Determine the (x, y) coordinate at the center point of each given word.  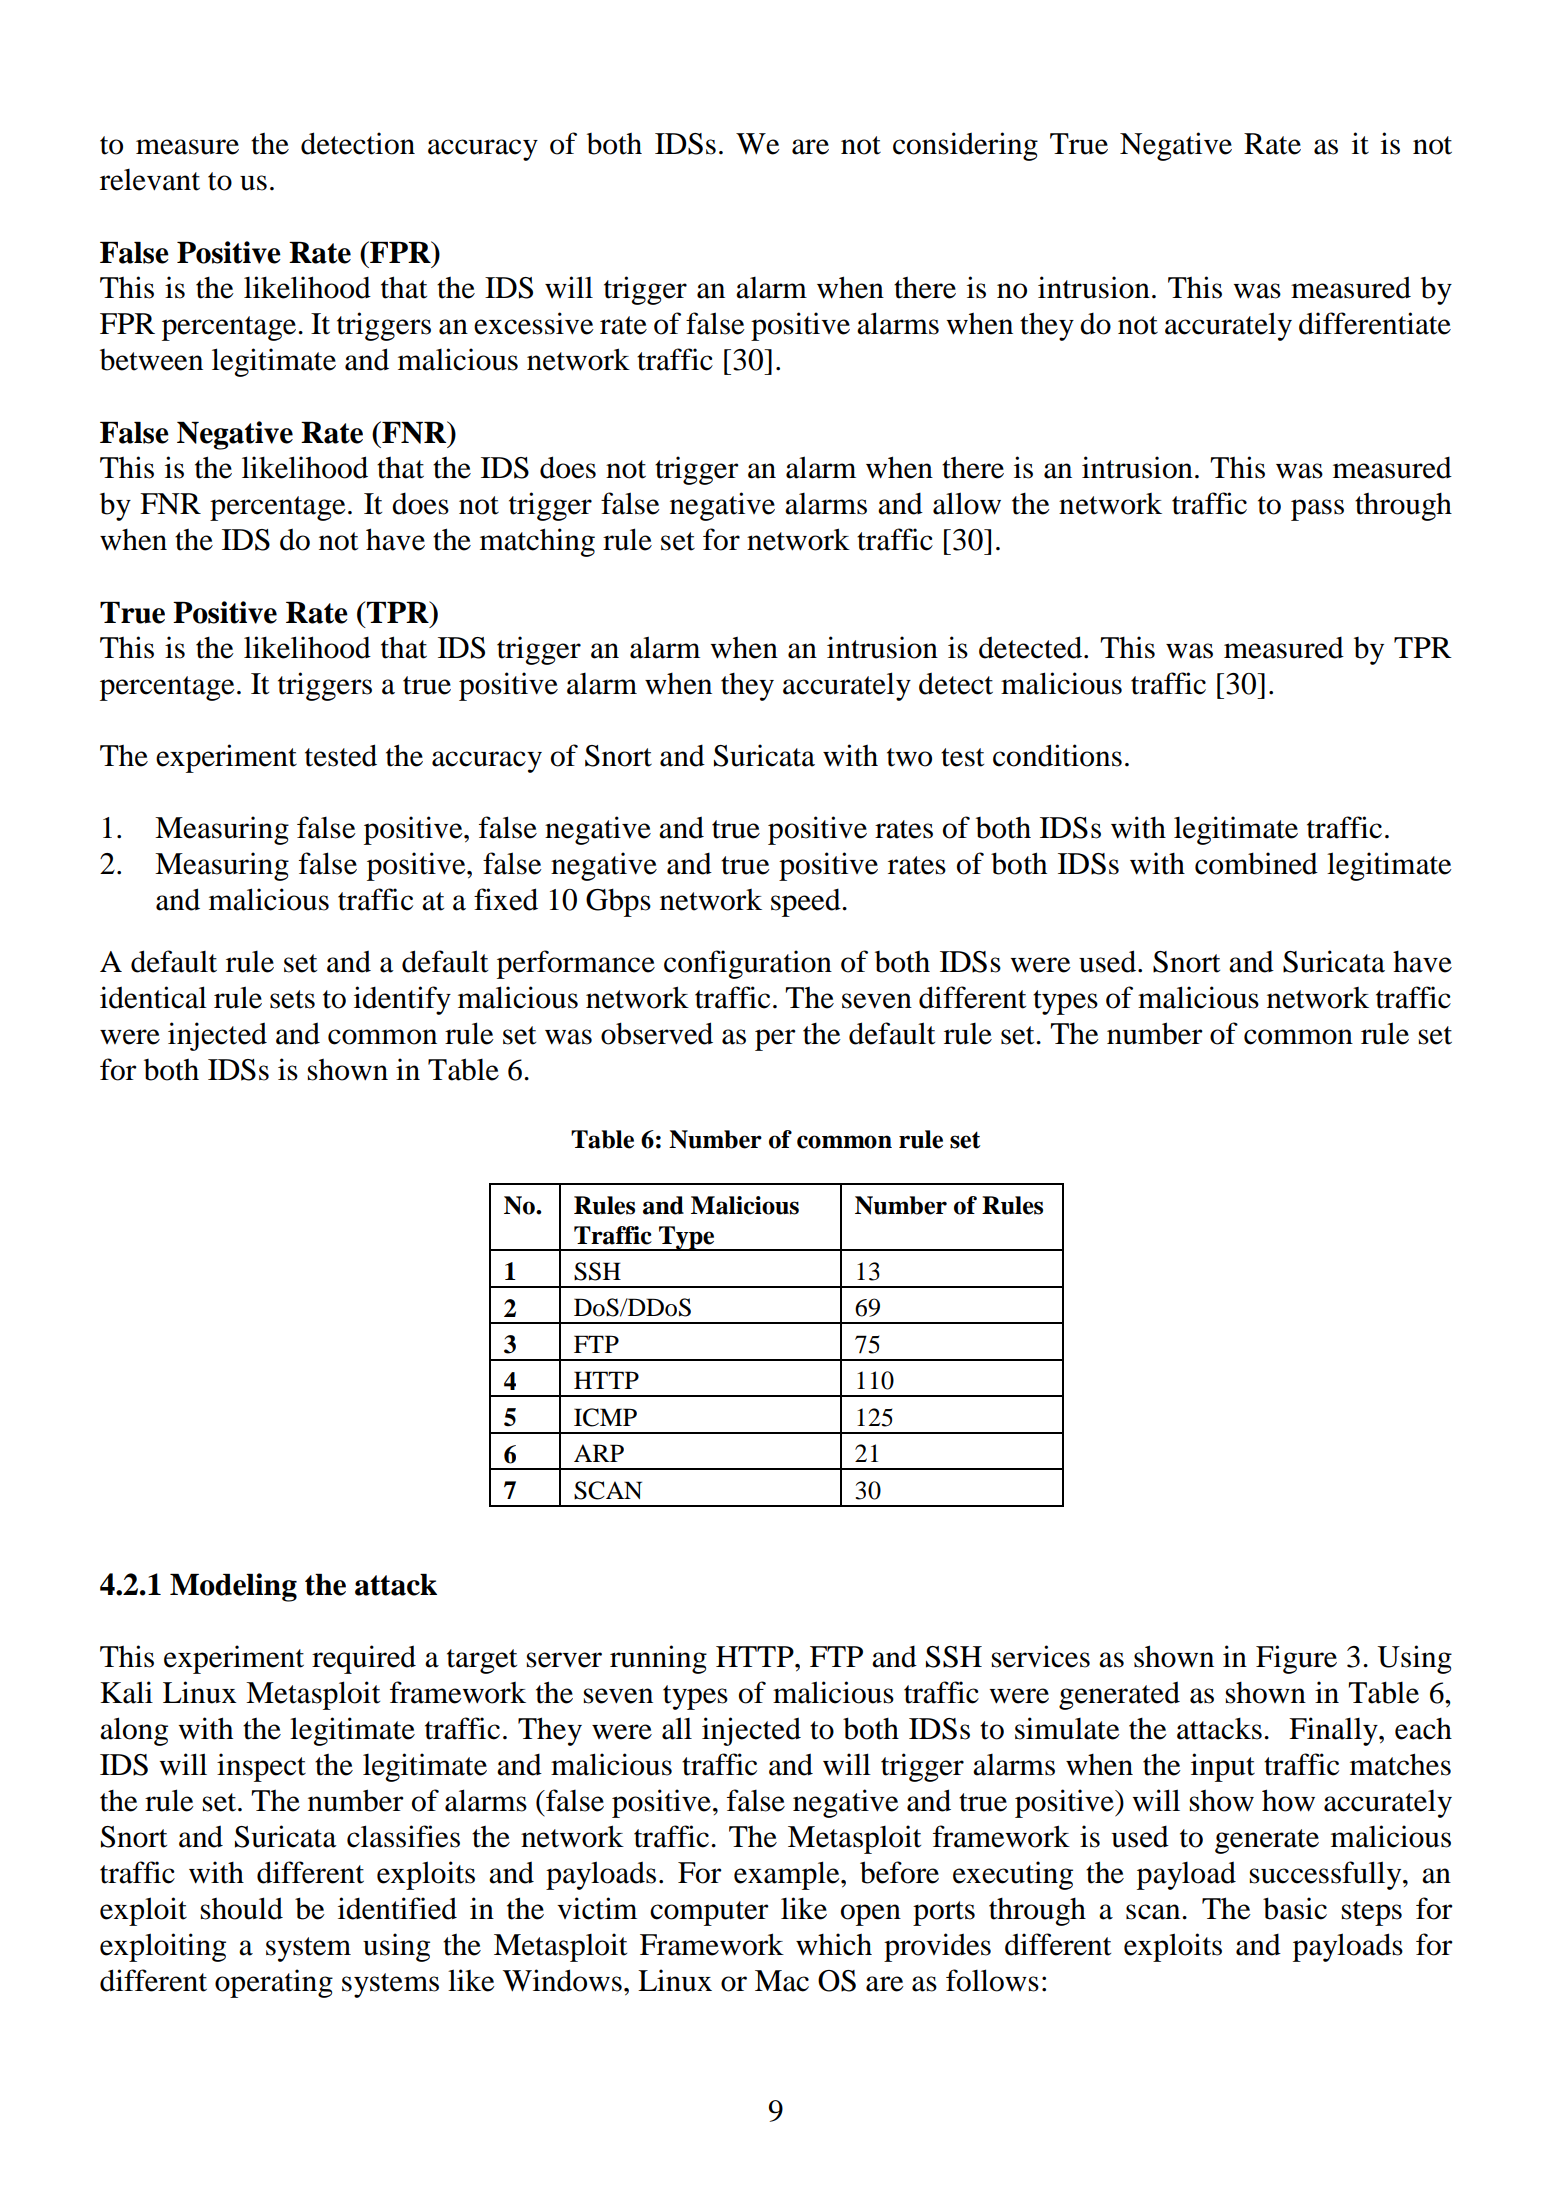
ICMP (605, 1417)
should (242, 1908)
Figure (1296, 1659)
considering (965, 146)
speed (807, 902)
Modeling (233, 1587)
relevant (150, 180)
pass (1317, 510)
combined (1256, 863)
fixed (506, 899)
